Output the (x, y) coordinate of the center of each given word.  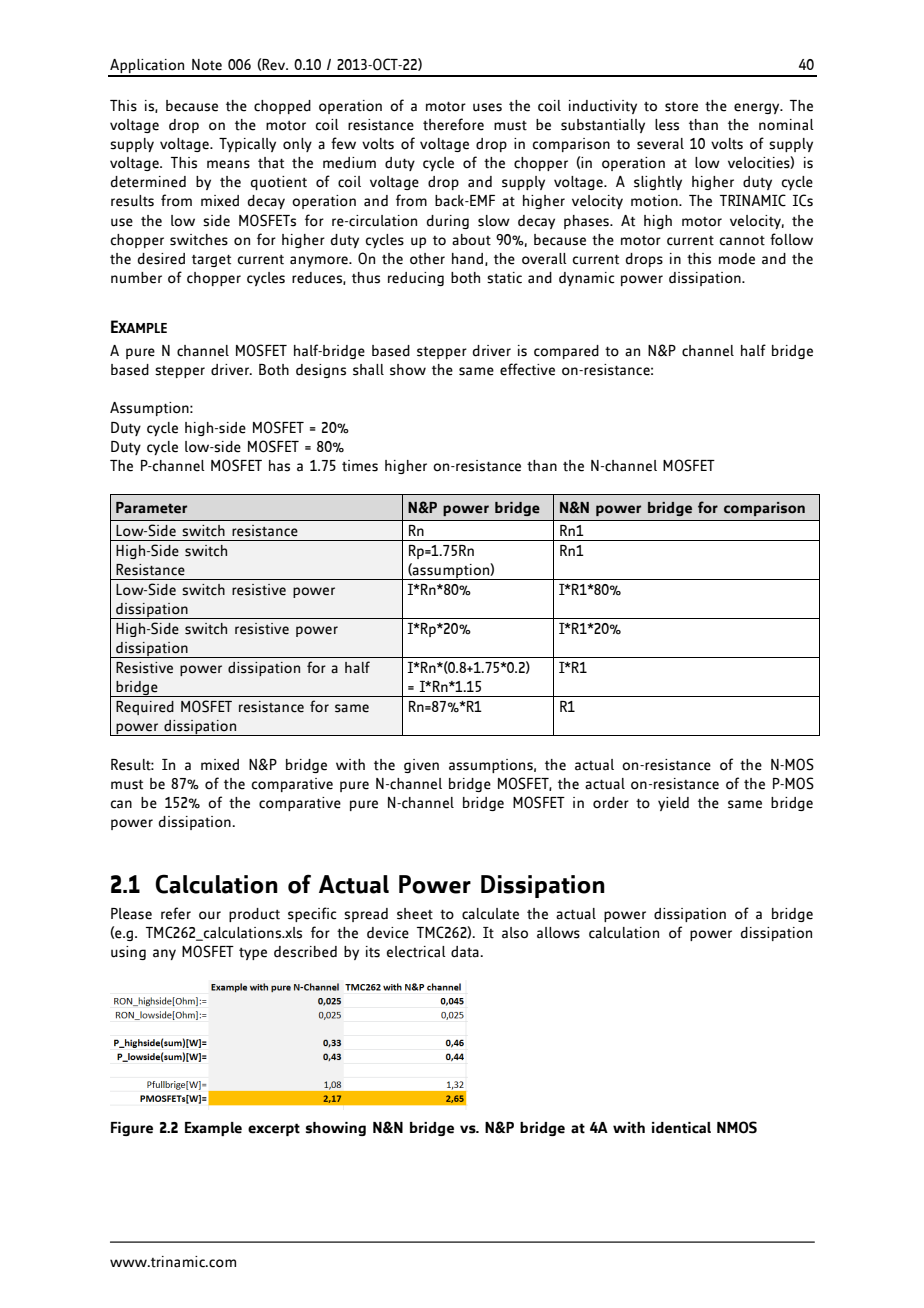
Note (207, 65)
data (466, 952)
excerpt (274, 1129)
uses (487, 107)
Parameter (151, 508)
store (681, 107)
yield (673, 804)
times (360, 466)
